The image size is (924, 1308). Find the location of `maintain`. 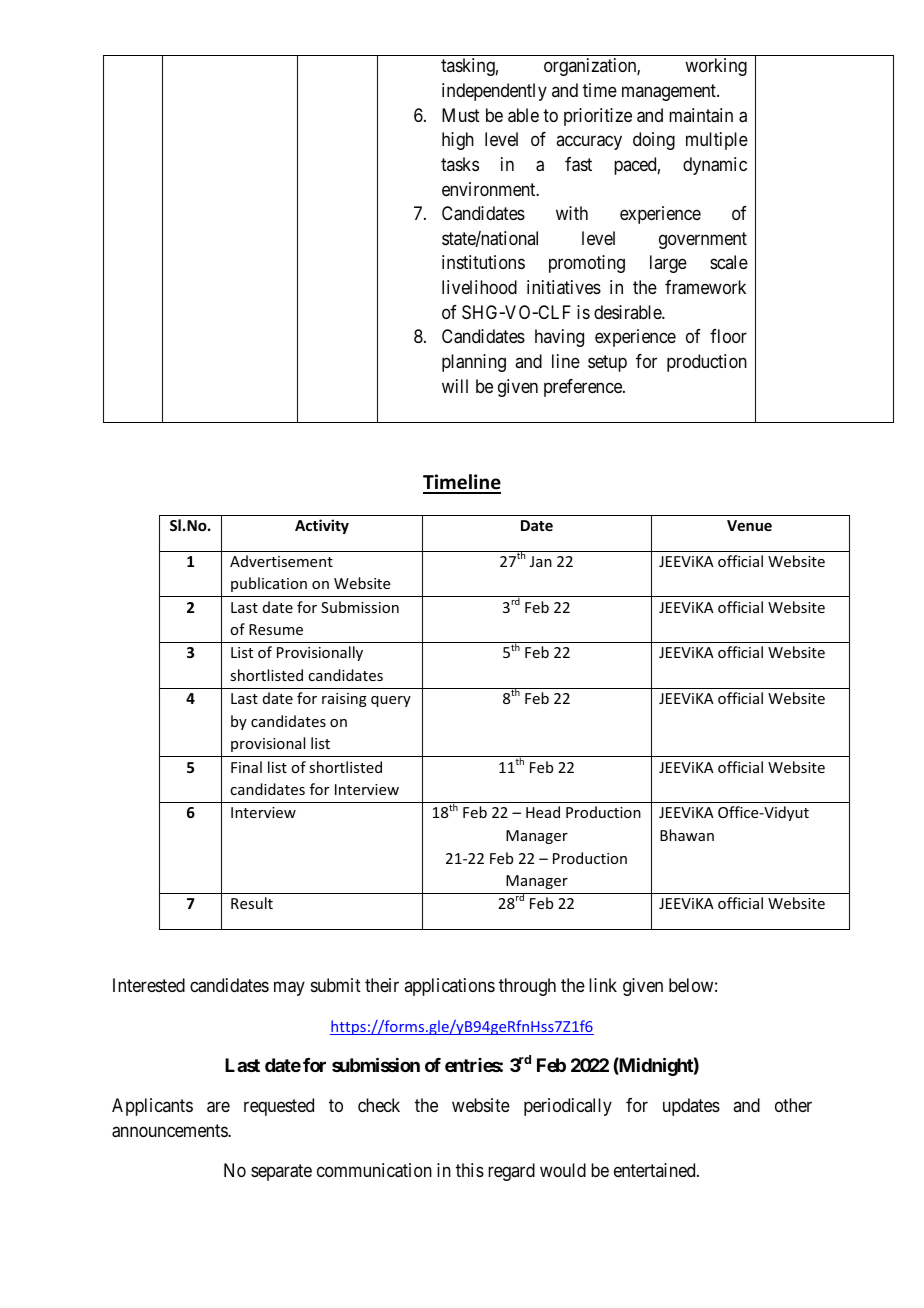

maintain is located at coordinates (701, 115).
